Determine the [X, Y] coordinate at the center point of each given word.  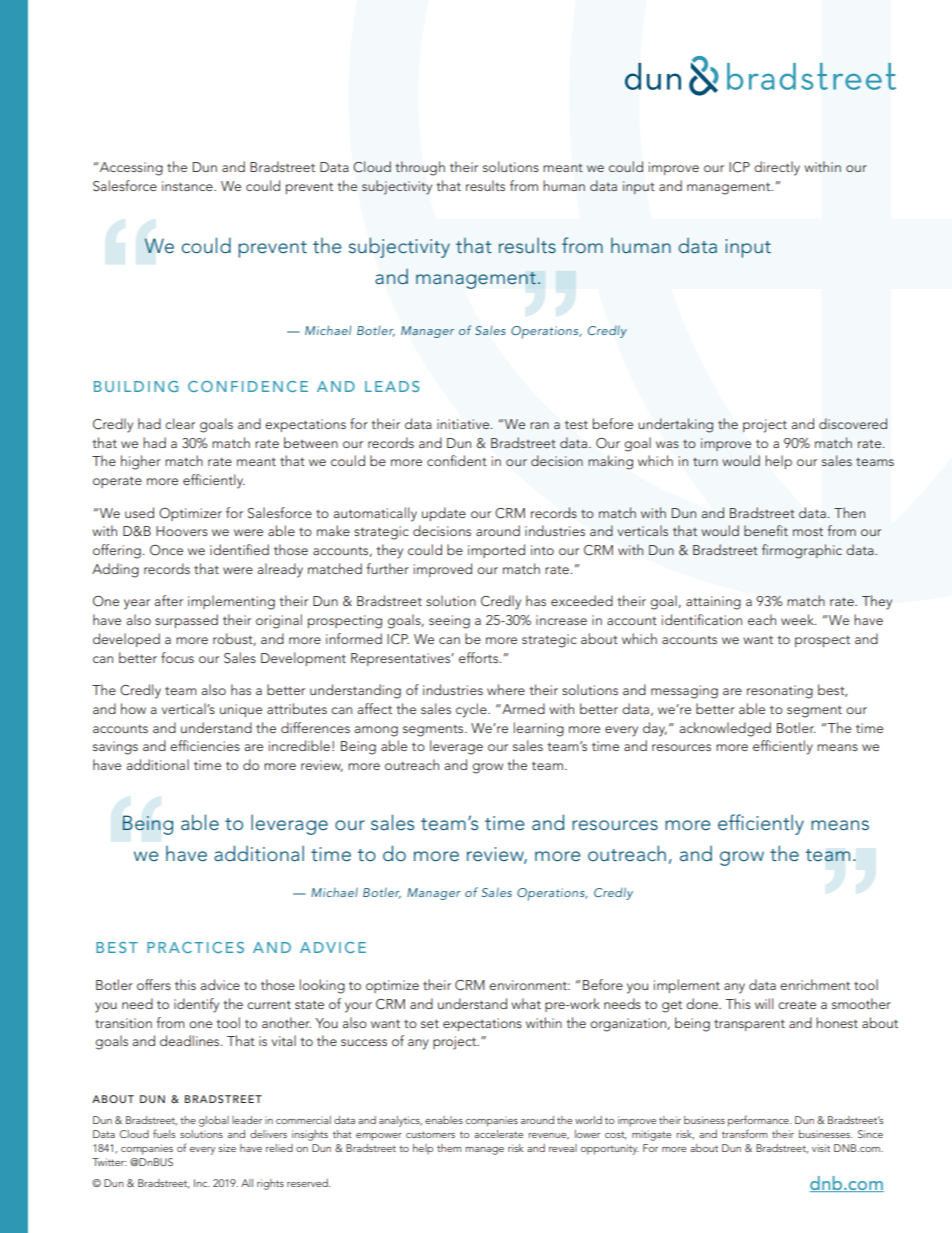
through [420, 168]
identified [239, 549]
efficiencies [205, 745]
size [227, 1148]
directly [777, 168]
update [444, 514]
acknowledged [725, 729]
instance [188, 186]
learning [539, 729]
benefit [766, 530]
